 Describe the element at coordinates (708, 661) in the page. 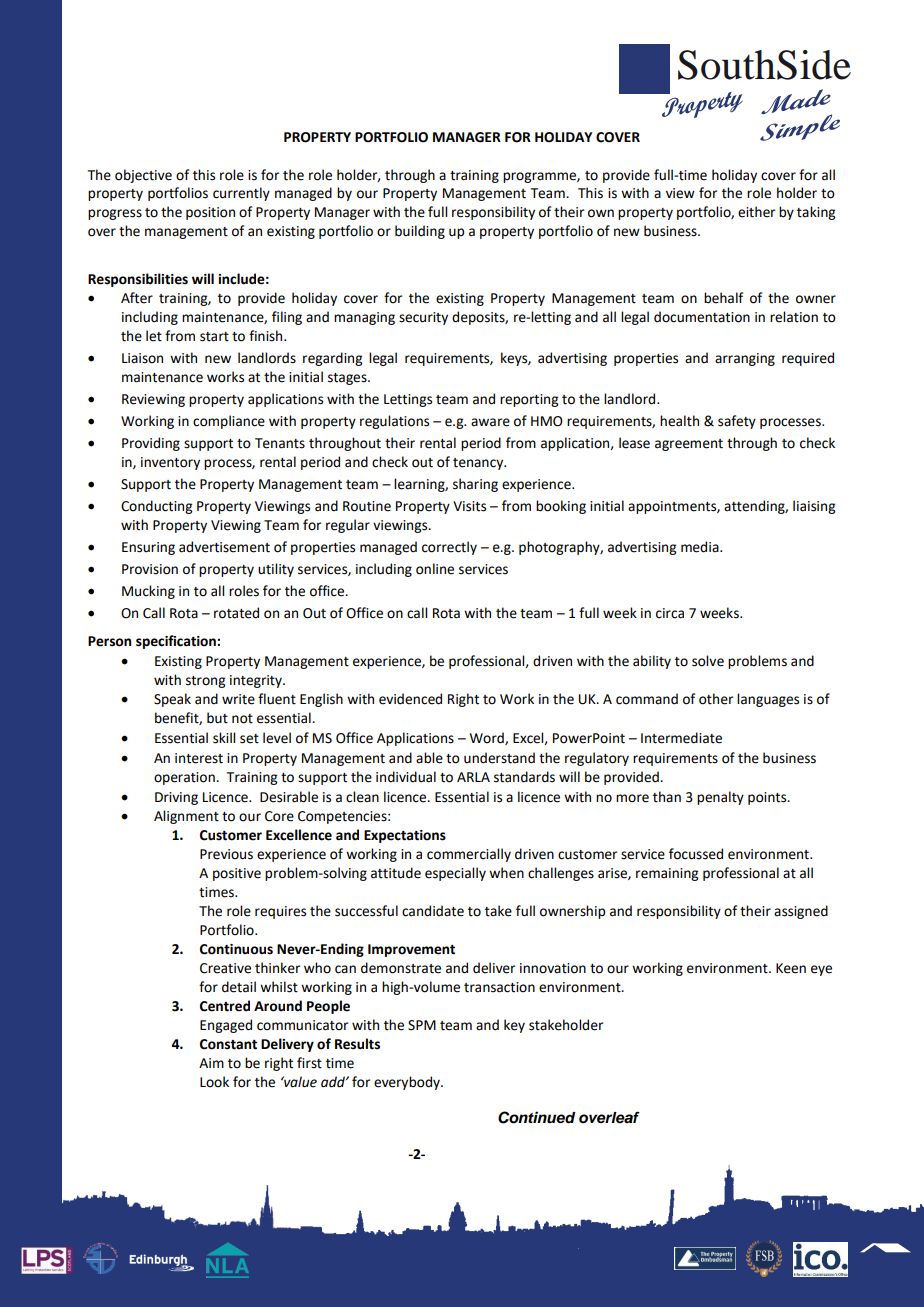

I see `solve` at that location.
